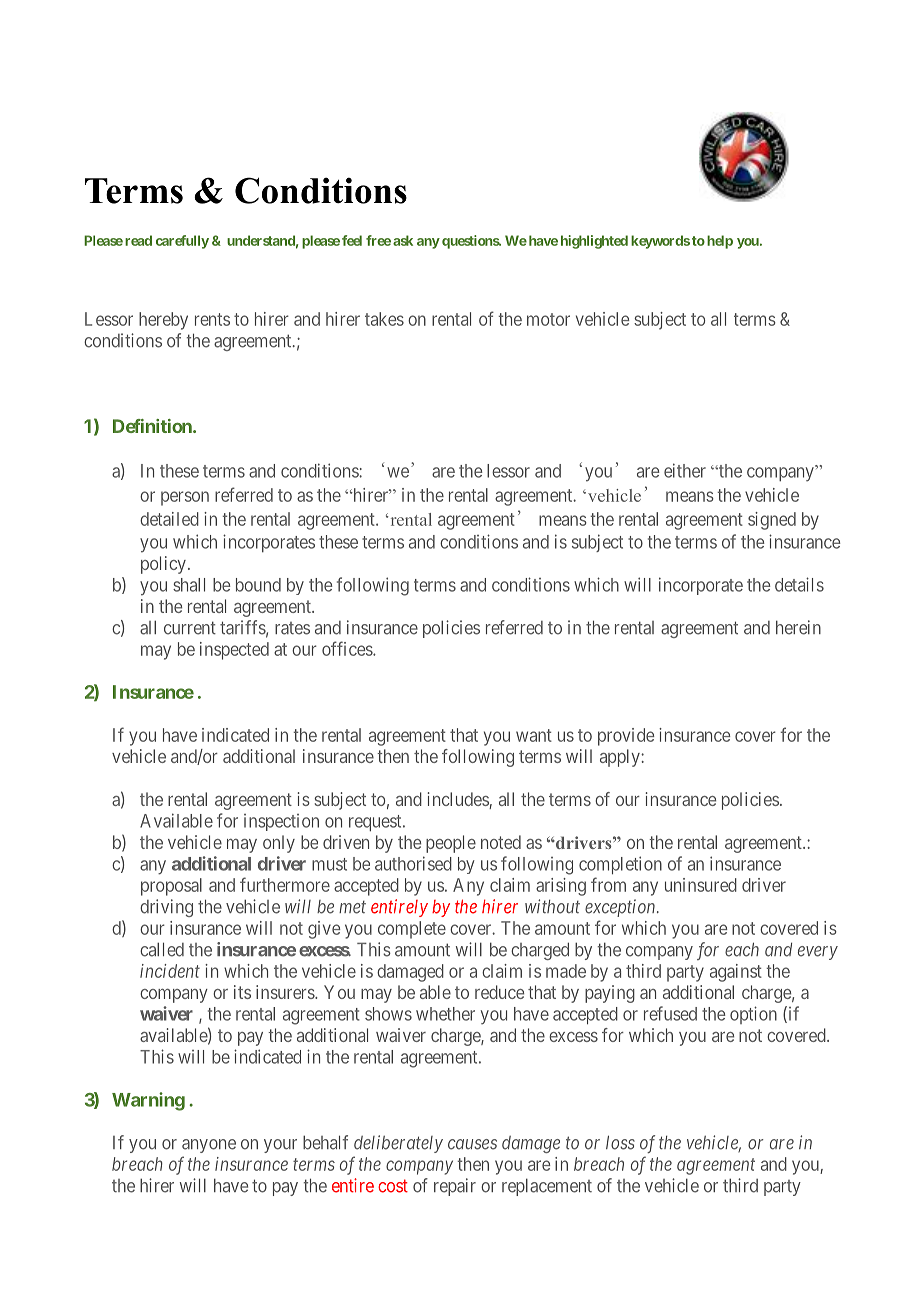 The width and height of the screenshot is (924, 1309). Describe the element at coordinates (189, 585) in the screenshot. I see `shall` at that location.
